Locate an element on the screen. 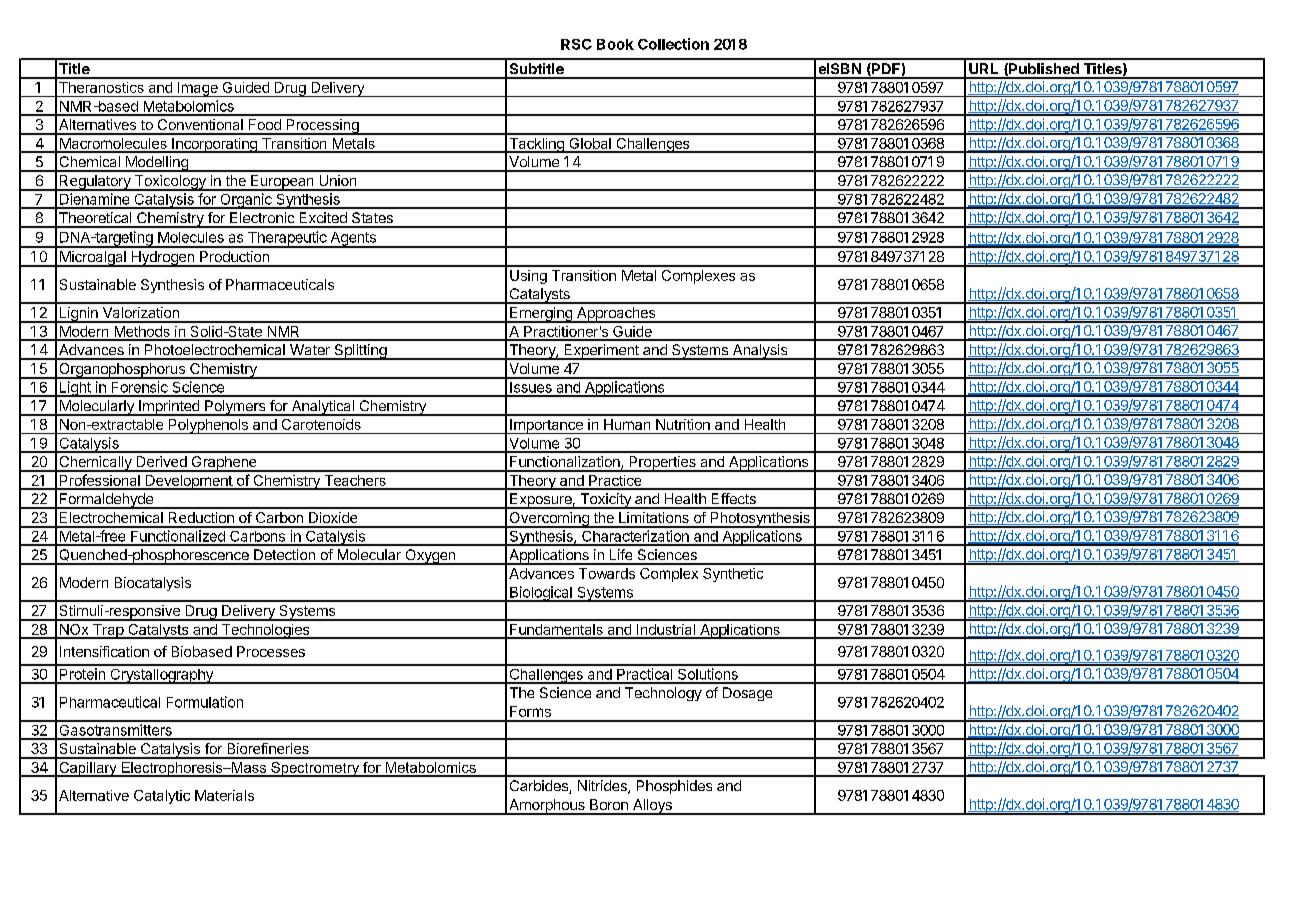 This screenshot has width=1308, height=924. Catalytic is located at coordinates (162, 797).
